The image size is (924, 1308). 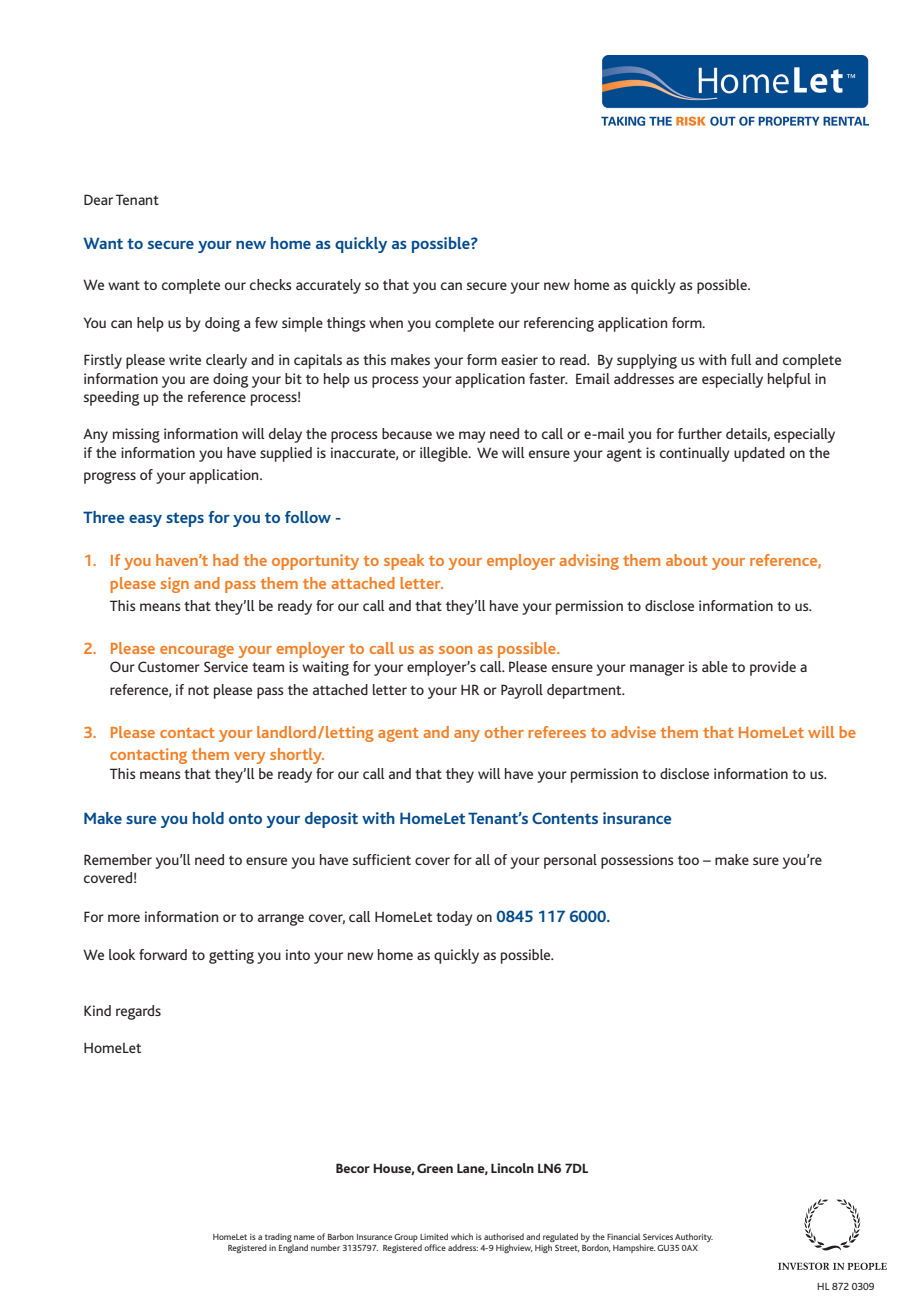 What do you see at coordinates (198, 690) in the screenshot?
I see `not` at bounding box center [198, 690].
